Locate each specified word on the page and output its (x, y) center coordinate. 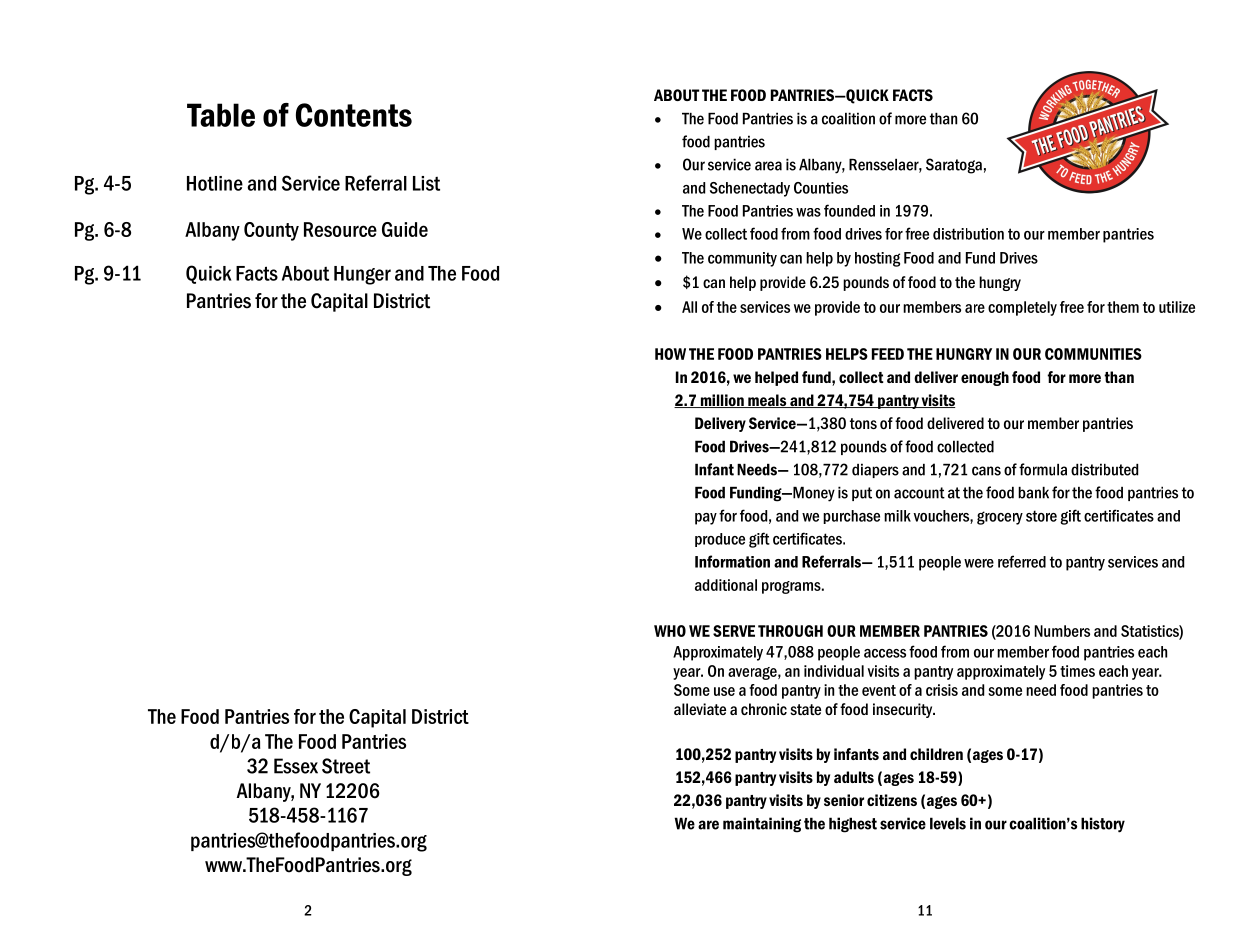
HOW (670, 354)
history (1103, 825)
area (768, 166)
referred (1022, 561)
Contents (354, 115)
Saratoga (954, 166)
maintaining (762, 825)
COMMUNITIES (1093, 354)
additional (726, 585)
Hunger (362, 275)
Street (346, 766)
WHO (670, 631)
